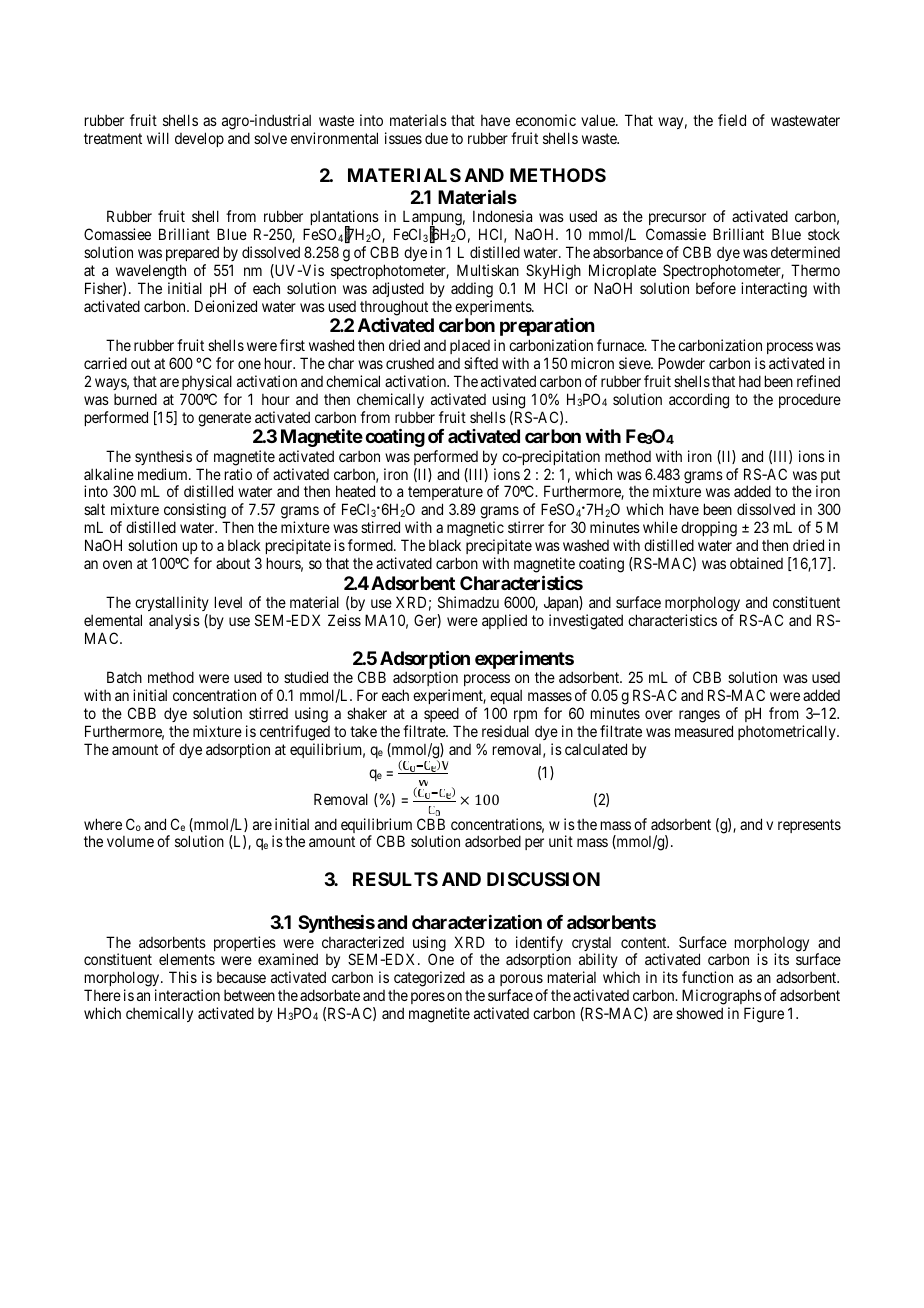  Describe the element at coordinates (809, 826) in the document. I see `represents` at that location.
